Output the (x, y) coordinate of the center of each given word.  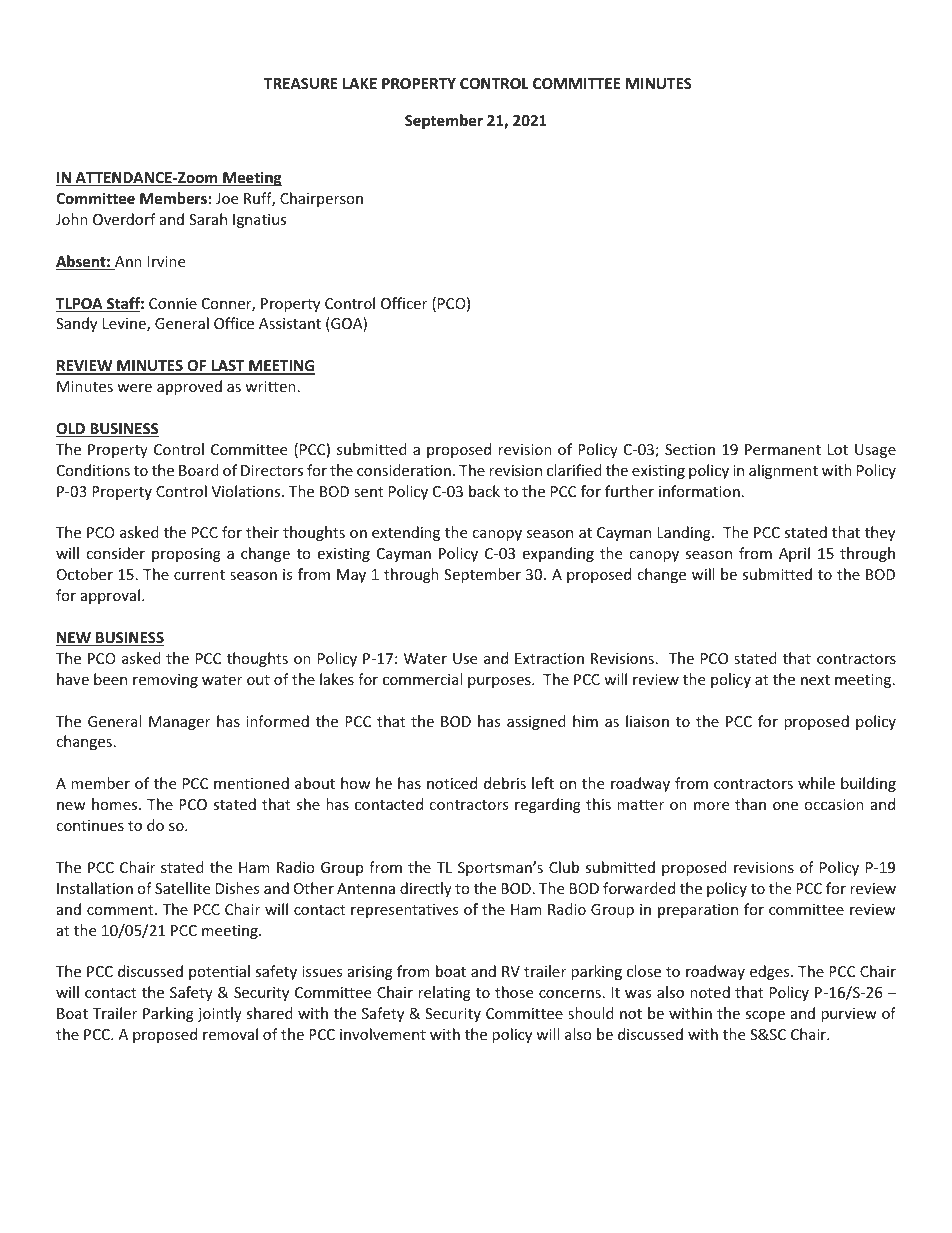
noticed (452, 783)
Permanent (783, 449)
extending (406, 533)
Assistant (290, 323)
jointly (220, 1014)
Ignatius (259, 221)
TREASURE (301, 83)
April (794, 554)
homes (116, 804)
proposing (186, 555)
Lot (838, 449)
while (816, 783)
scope (765, 1016)
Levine (125, 325)
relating (444, 993)
